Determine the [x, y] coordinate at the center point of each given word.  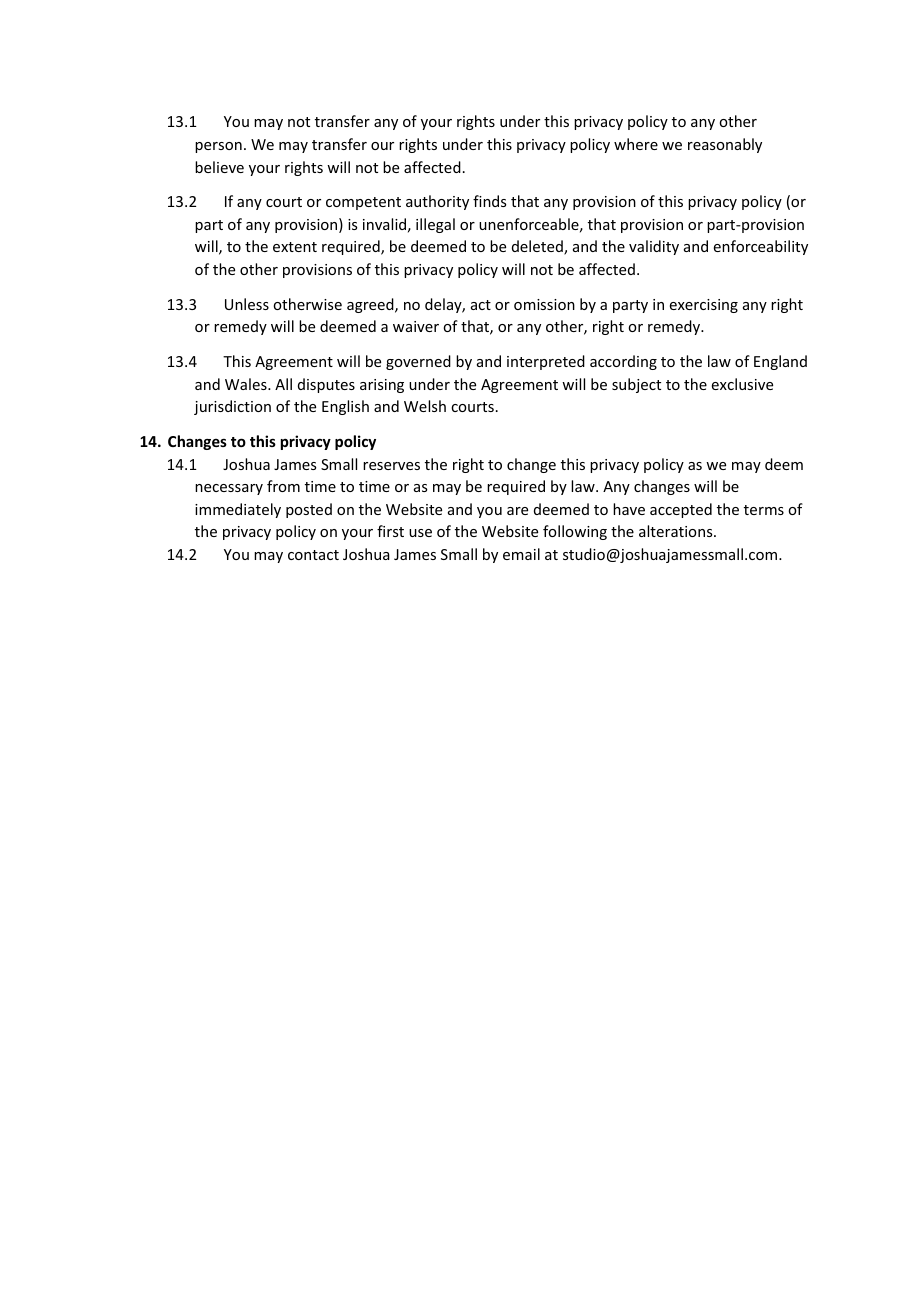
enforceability [761, 247]
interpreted [546, 362]
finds [489, 201]
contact [313, 555]
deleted [538, 247]
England [780, 362]
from [283, 486]
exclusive [742, 384]
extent [295, 247]
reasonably [725, 145]
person [218, 147]
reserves [391, 466]
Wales [247, 384]
